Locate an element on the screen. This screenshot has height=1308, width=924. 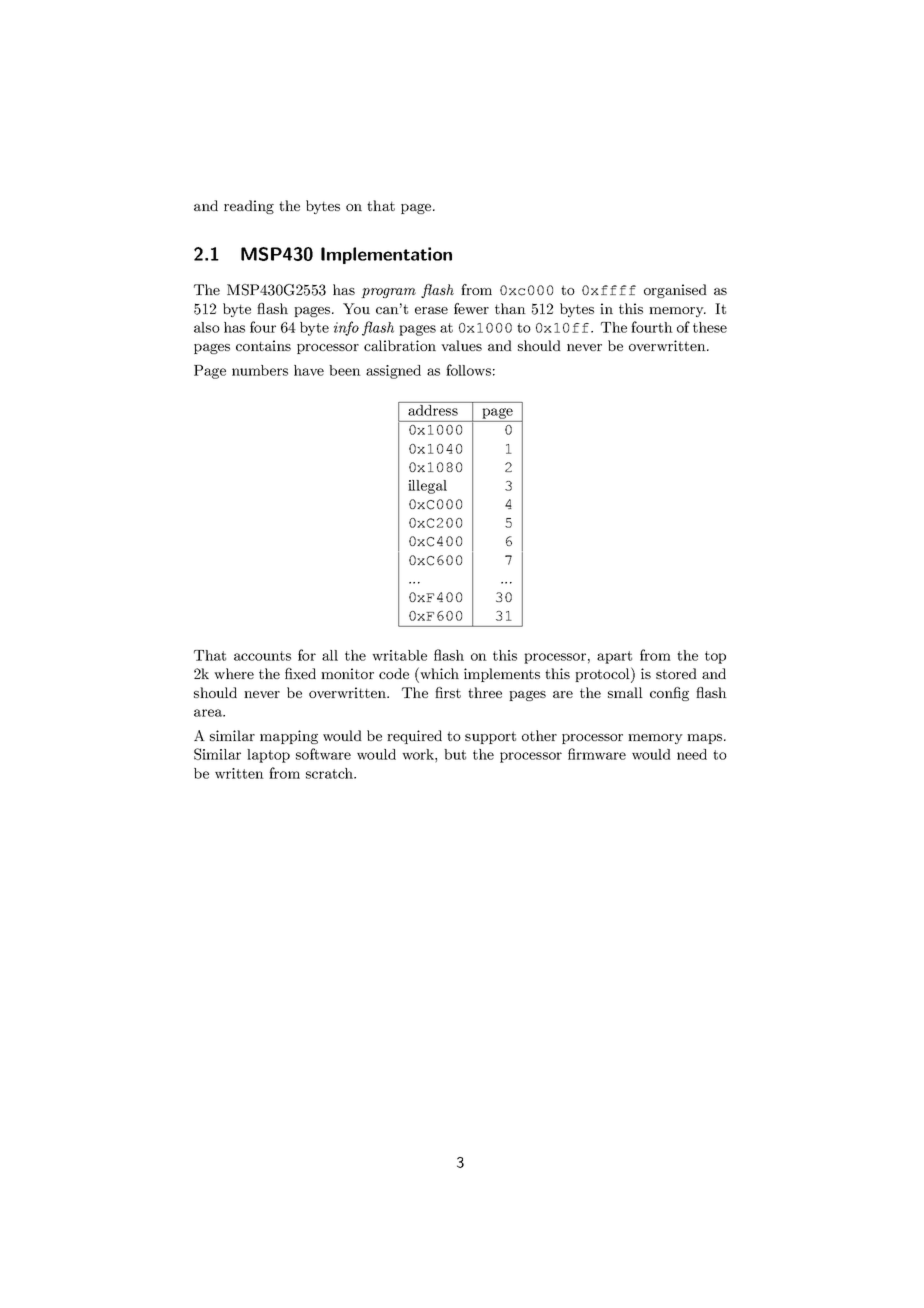
writable is located at coordinates (399, 655).
